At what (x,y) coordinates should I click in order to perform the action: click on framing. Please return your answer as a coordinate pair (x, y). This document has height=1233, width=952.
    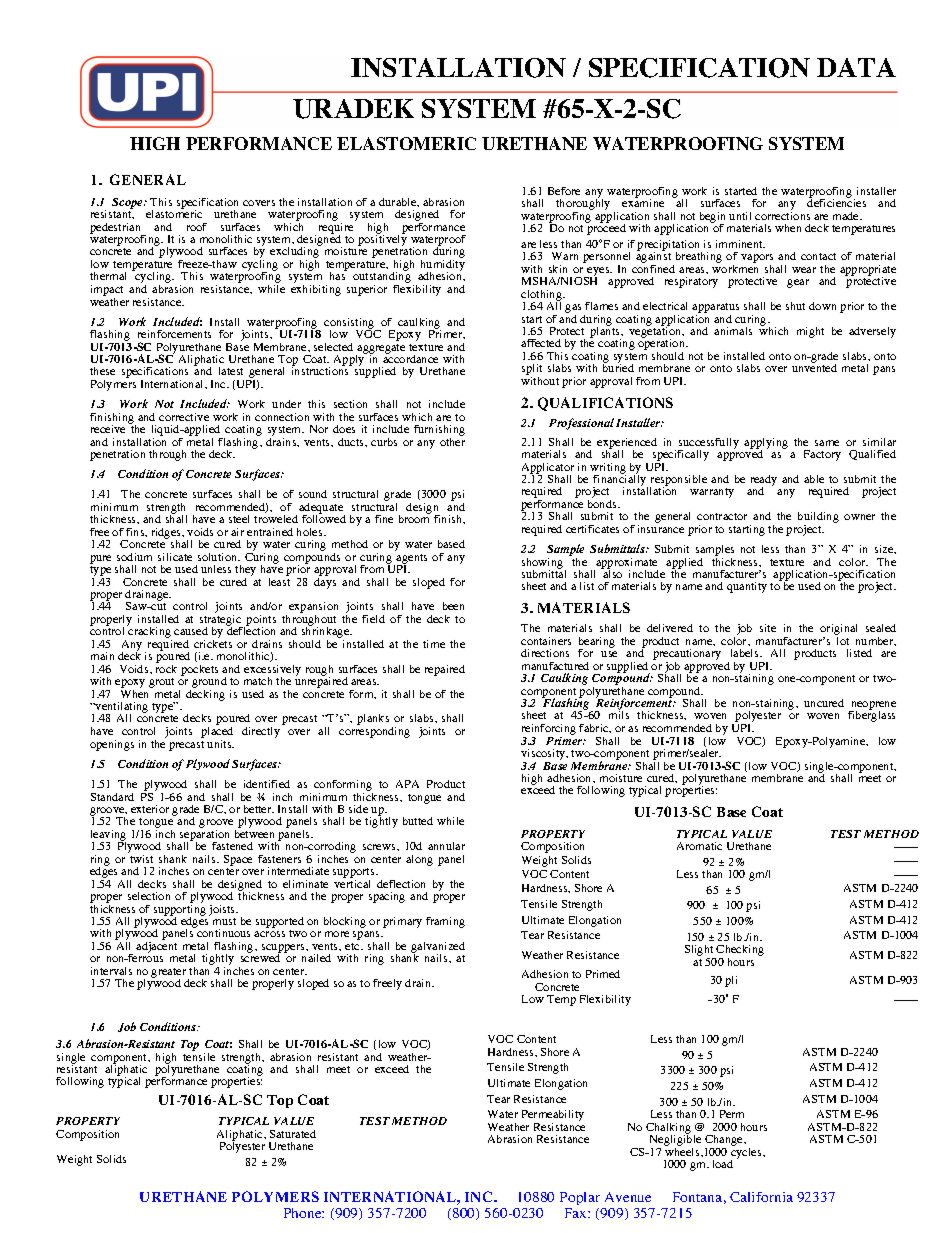
    Looking at the image, I should click on (445, 922).
